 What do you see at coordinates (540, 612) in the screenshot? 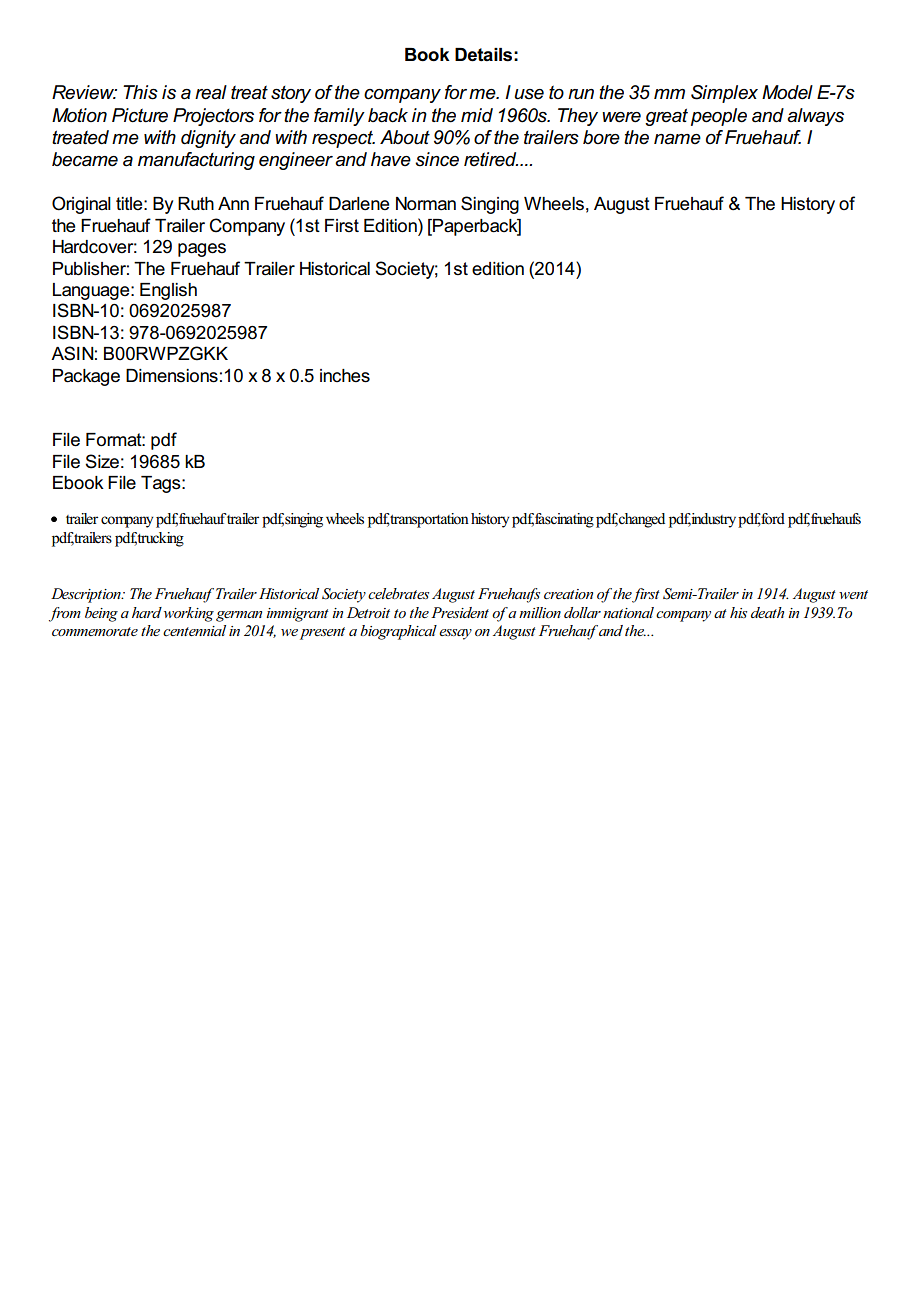
I see `million` at bounding box center [540, 612].
